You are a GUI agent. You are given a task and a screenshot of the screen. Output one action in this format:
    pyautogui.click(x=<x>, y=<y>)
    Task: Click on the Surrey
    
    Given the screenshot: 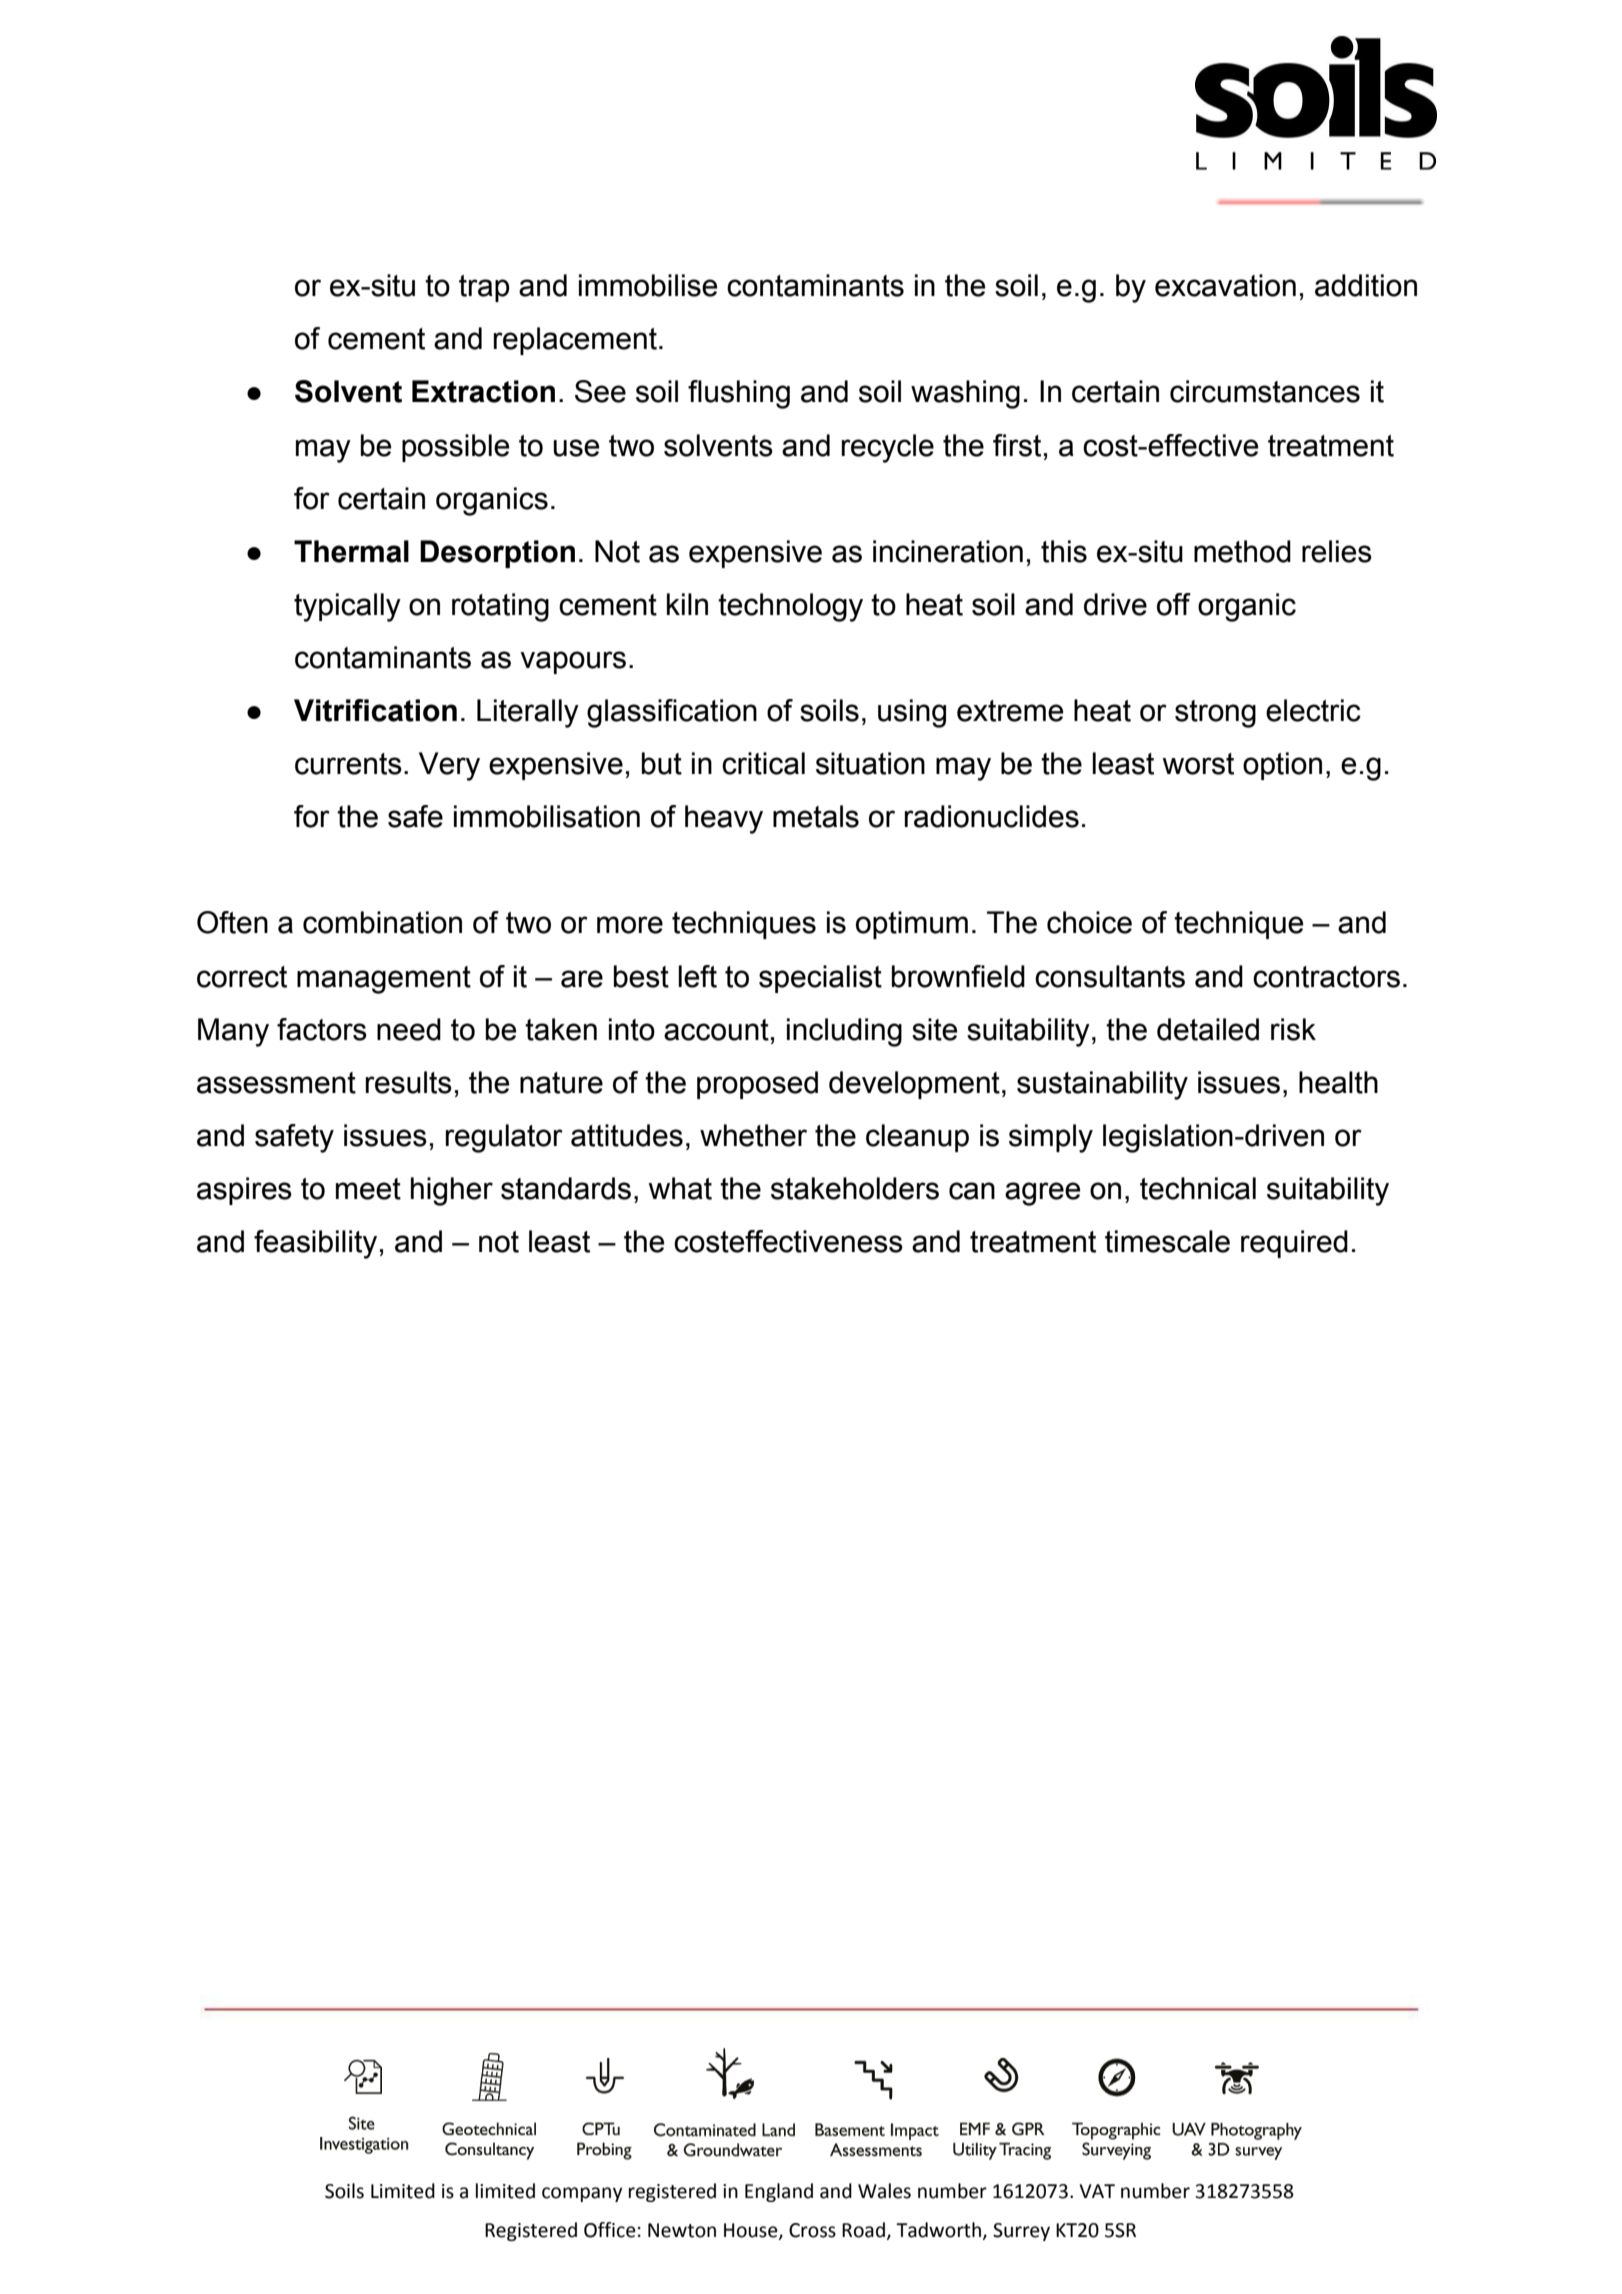 What is the action you would take?
    pyautogui.click(x=1021, y=2232)
